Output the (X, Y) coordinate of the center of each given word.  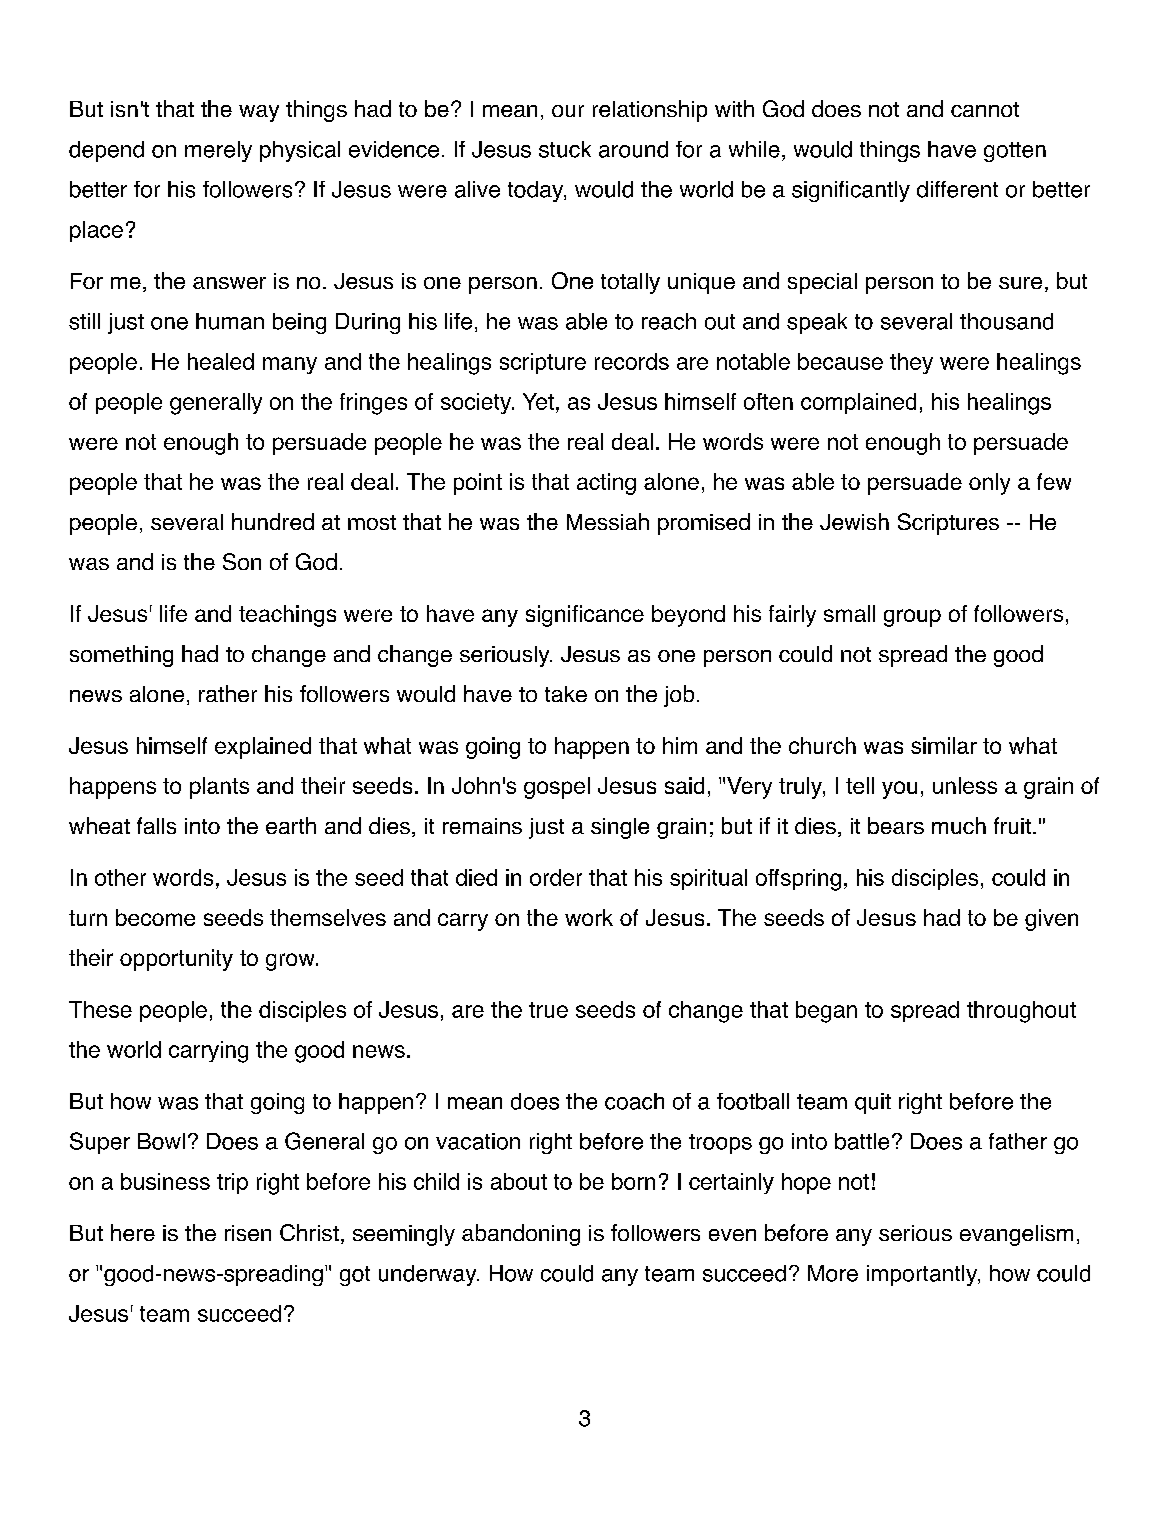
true (548, 1010)
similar (944, 745)
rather (228, 693)
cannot (985, 109)
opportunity (176, 960)
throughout (1021, 1012)
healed (221, 361)
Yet (538, 401)
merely (218, 151)
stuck (565, 149)
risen (248, 1233)
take (566, 694)
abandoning (521, 1235)
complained (858, 403)
